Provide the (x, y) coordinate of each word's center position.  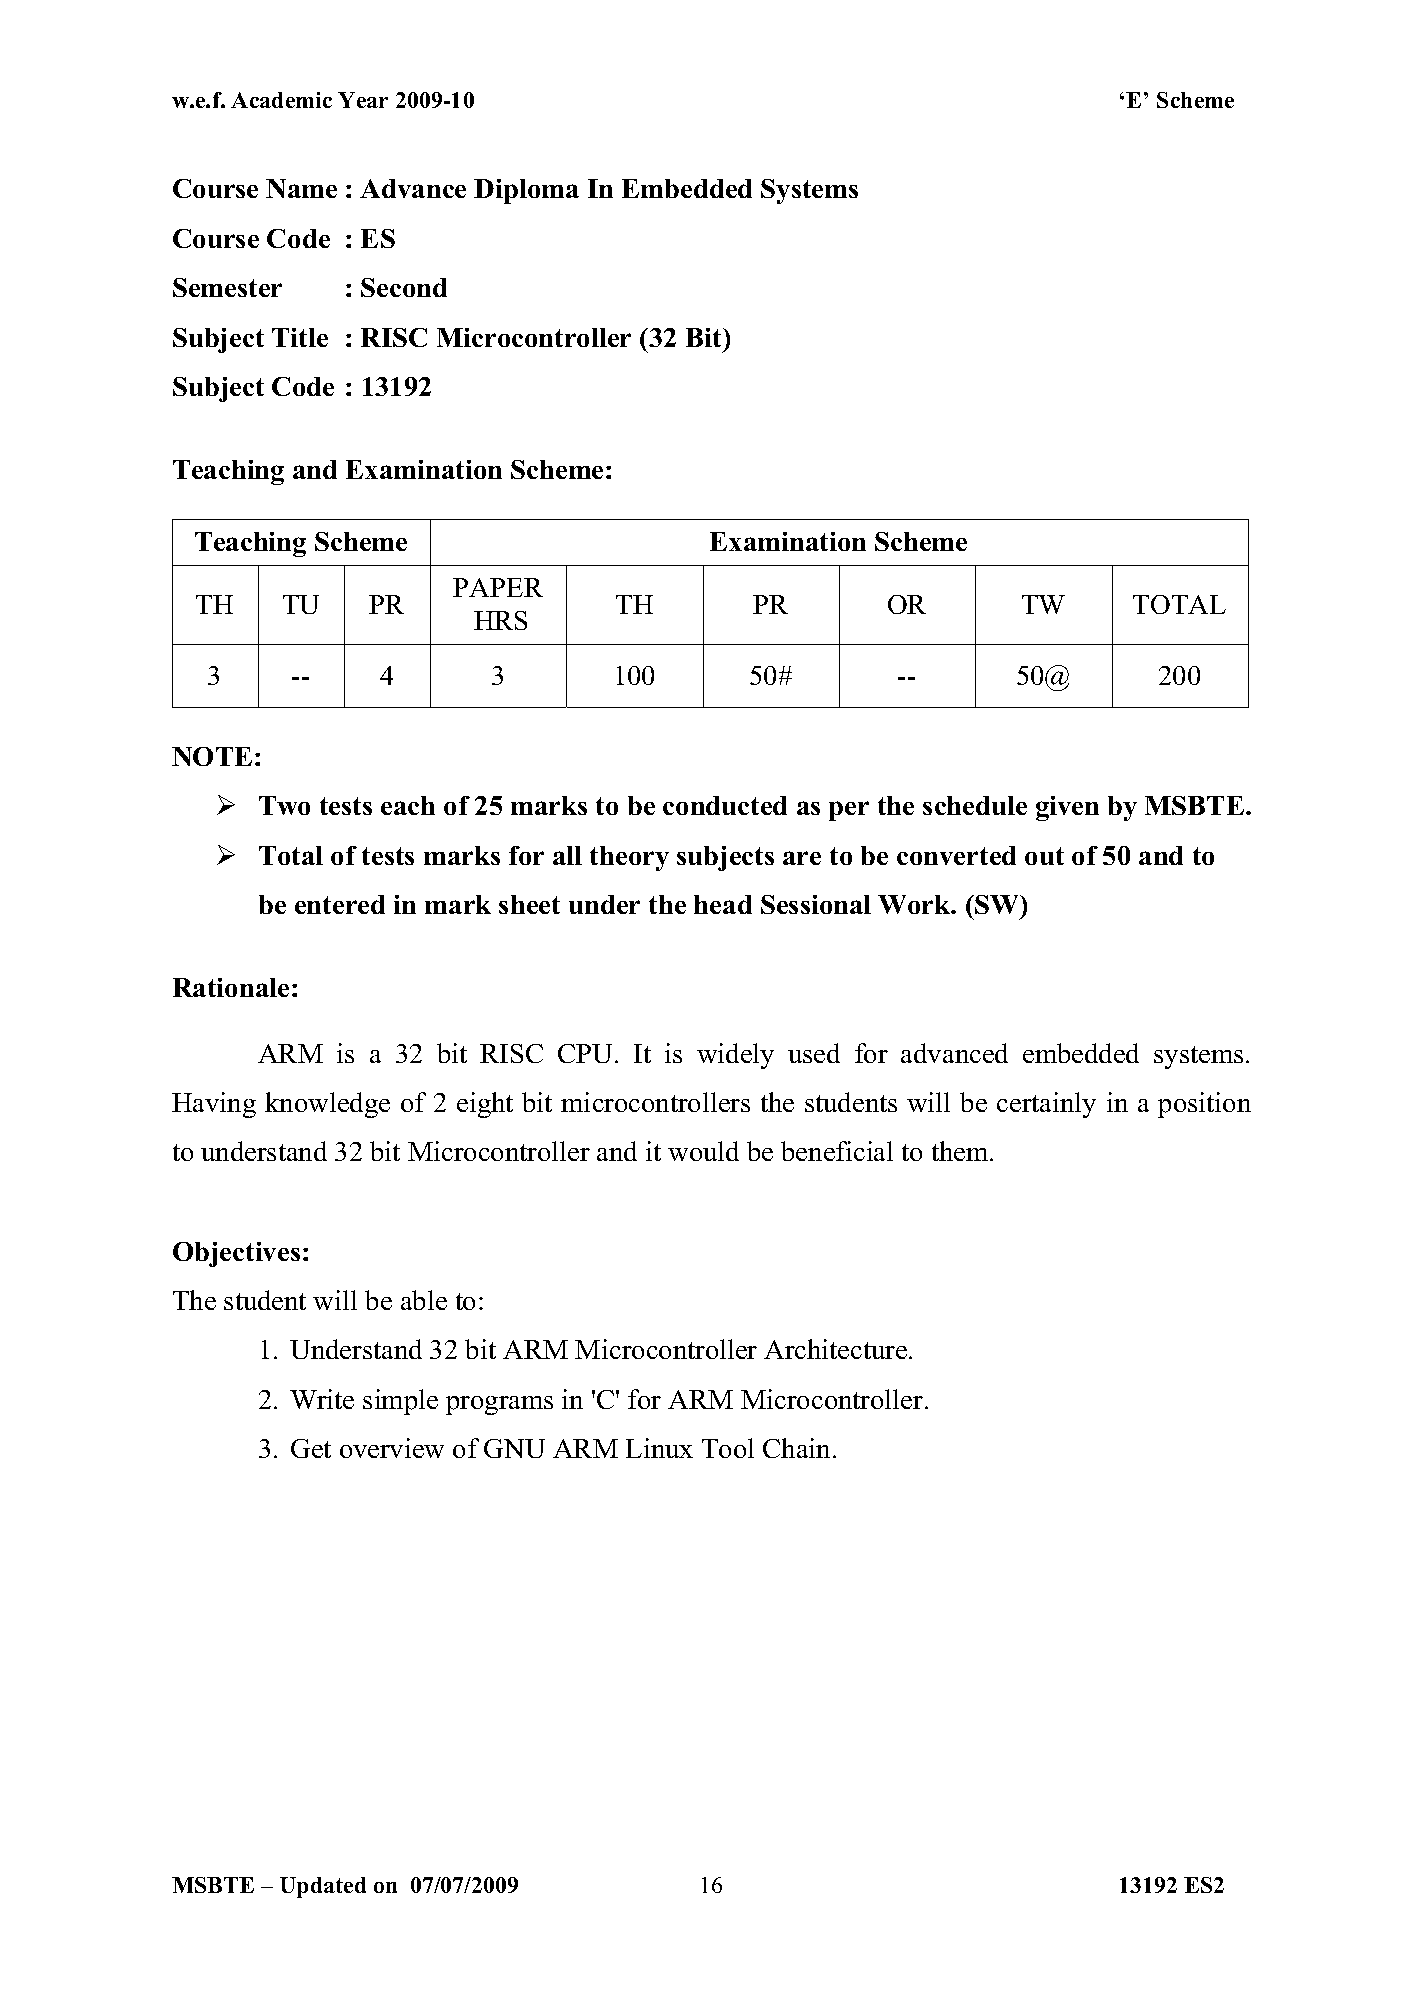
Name (301, 188)
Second (404, 287)
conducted (725, 805)
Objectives (236, 1254)
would (703, 1151)
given (1067, 808)
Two (284, 805)
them (961, 1151)
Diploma (526, 191)
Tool (728, 1448)
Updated (323, 1887)
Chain (798, 1448)
